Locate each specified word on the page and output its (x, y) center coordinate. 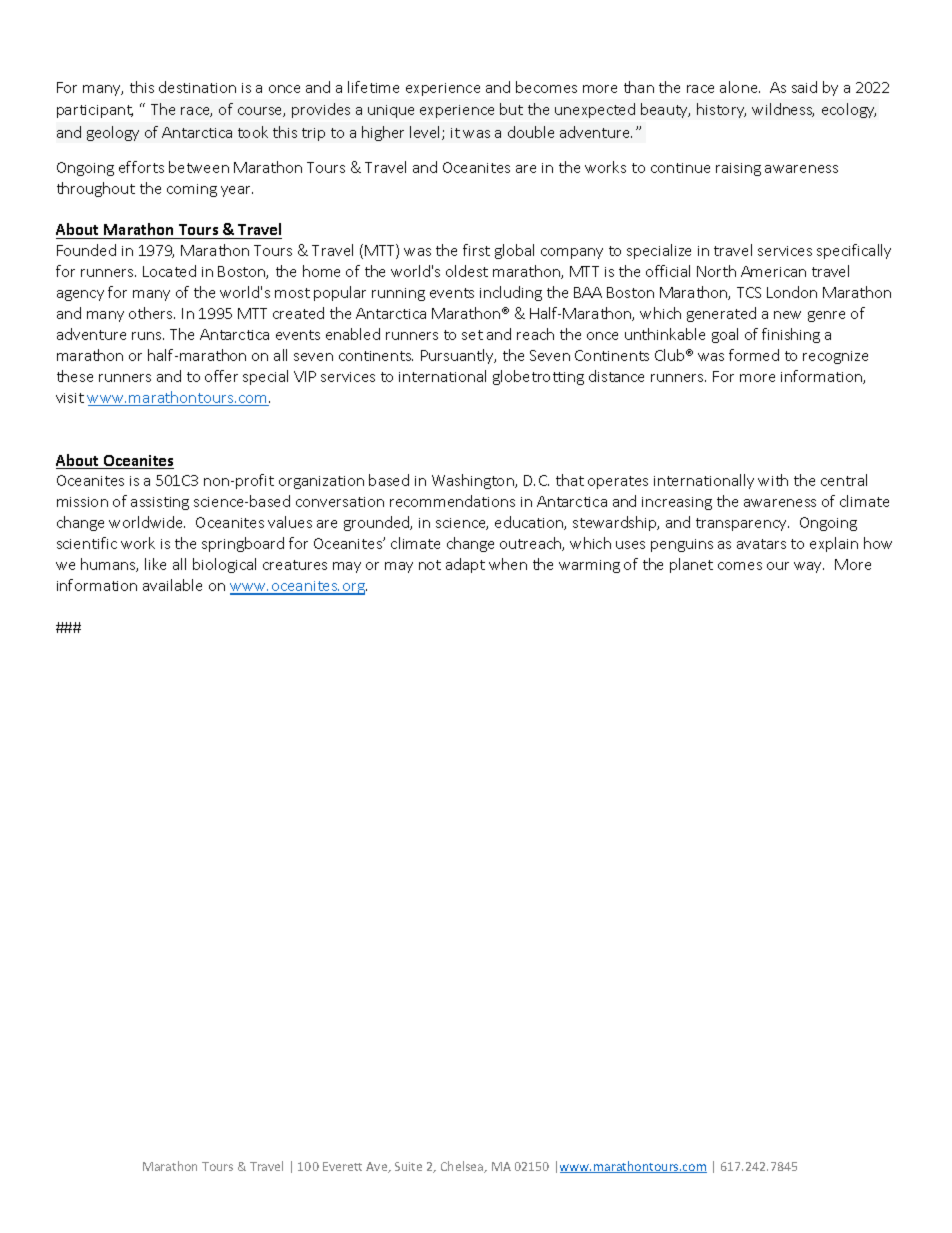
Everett (342, 1166)
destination (197, 87)
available (172, 585)
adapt (465, 565)
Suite (408, 1166)
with (773, 480)
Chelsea (463, 1167)
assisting (160, 503)
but (511, 109)
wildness (783, 110)
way (809, 567)
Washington (474, 481)
